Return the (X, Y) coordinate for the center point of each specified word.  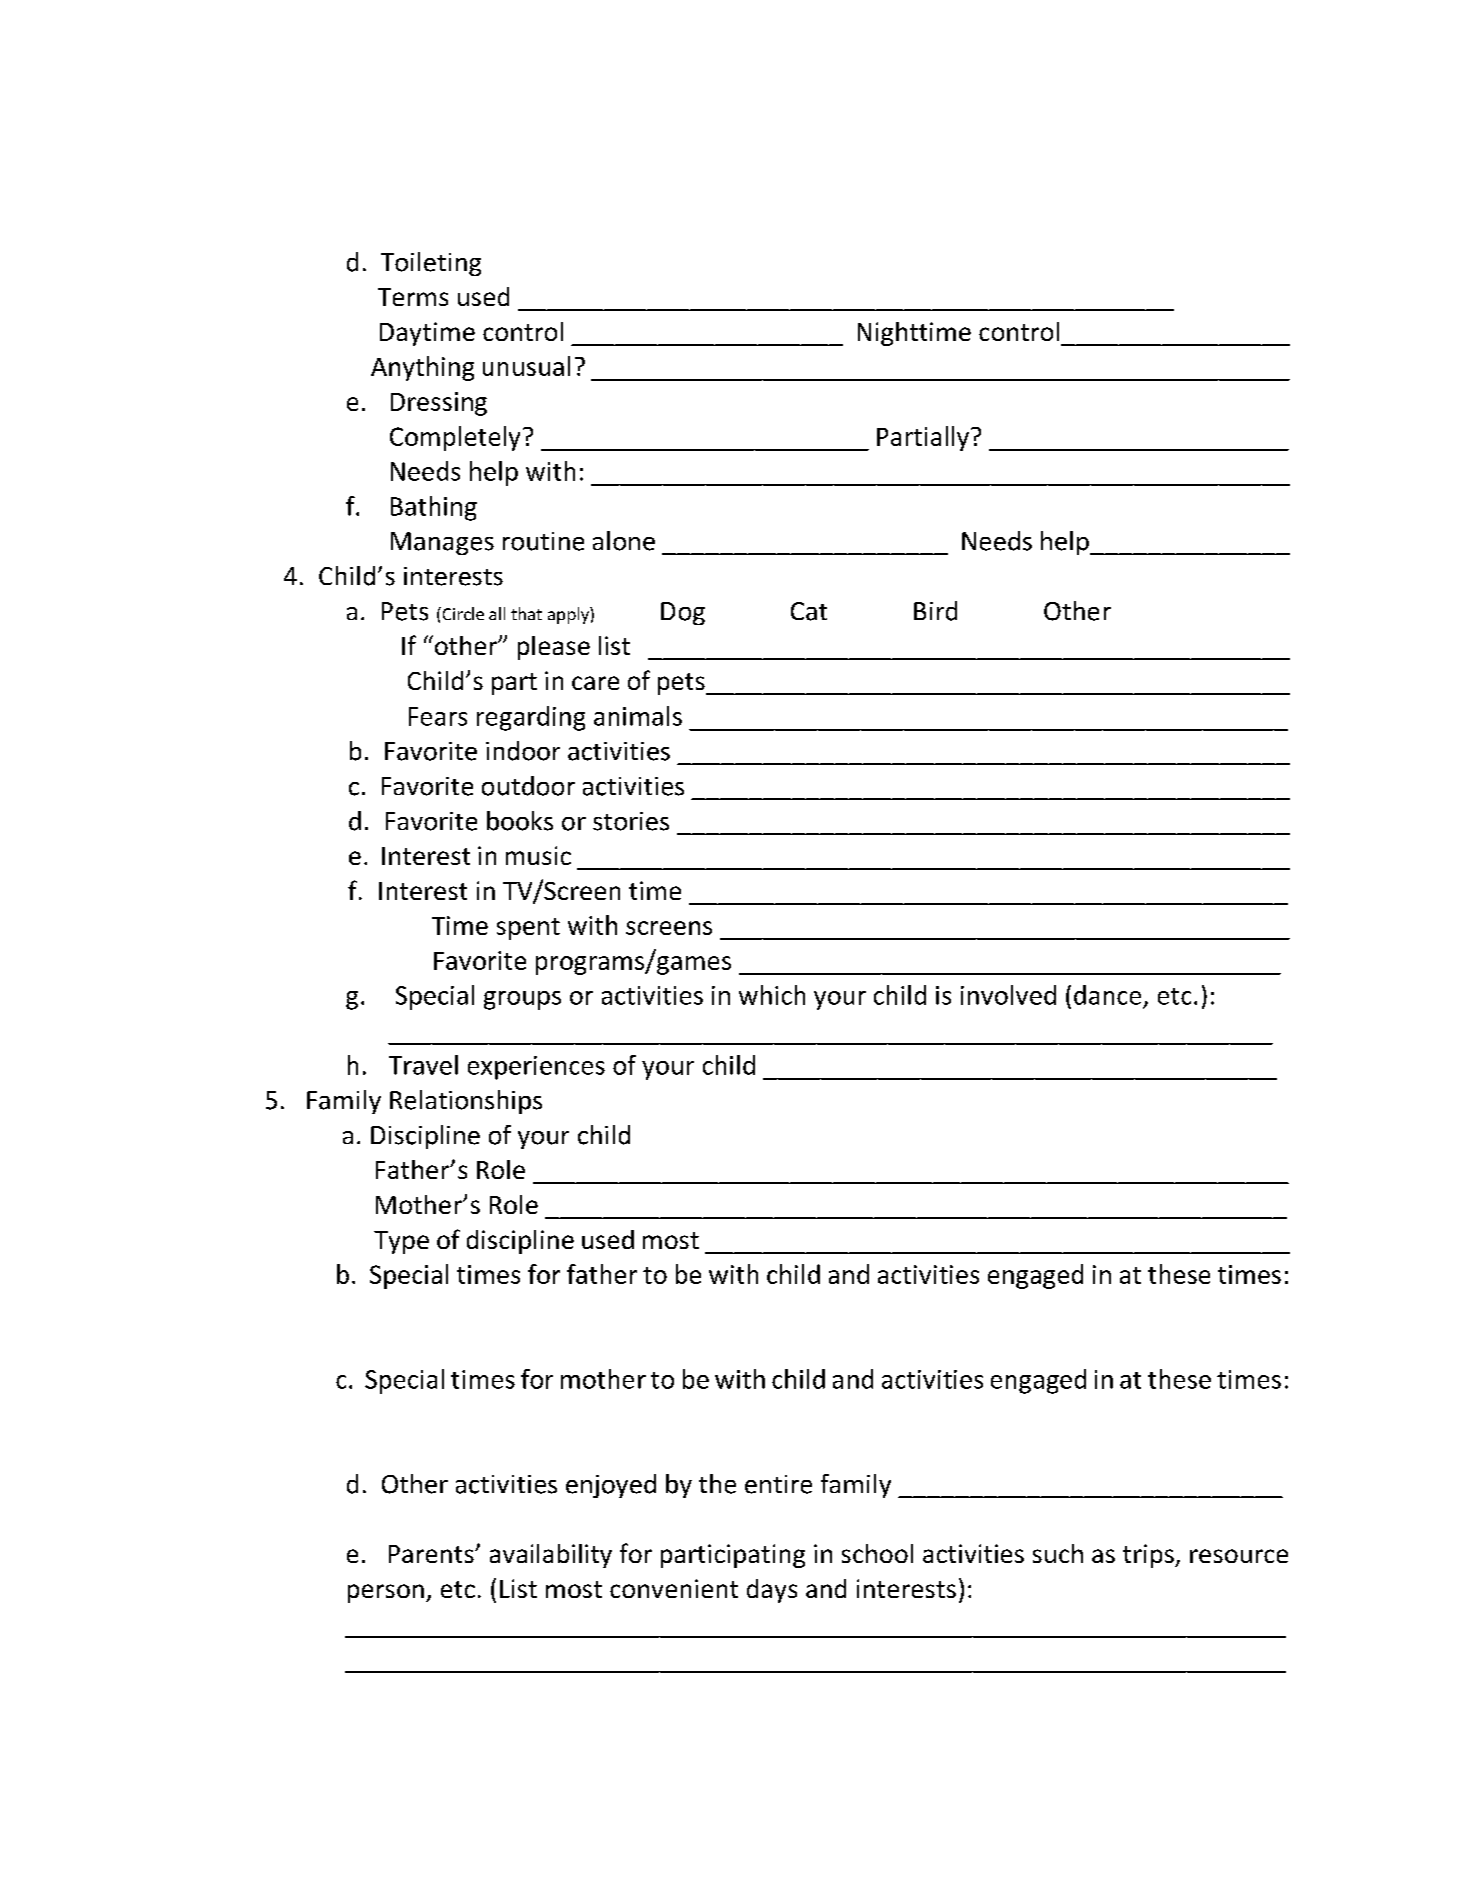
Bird (935, 611)
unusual (526, 366)
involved (1008, 995)
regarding (531, 718)
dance (1107, 995)
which (772, 995)
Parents (432, 1554)
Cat (809, 611)
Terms (413, 297)
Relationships (466, 1102)
